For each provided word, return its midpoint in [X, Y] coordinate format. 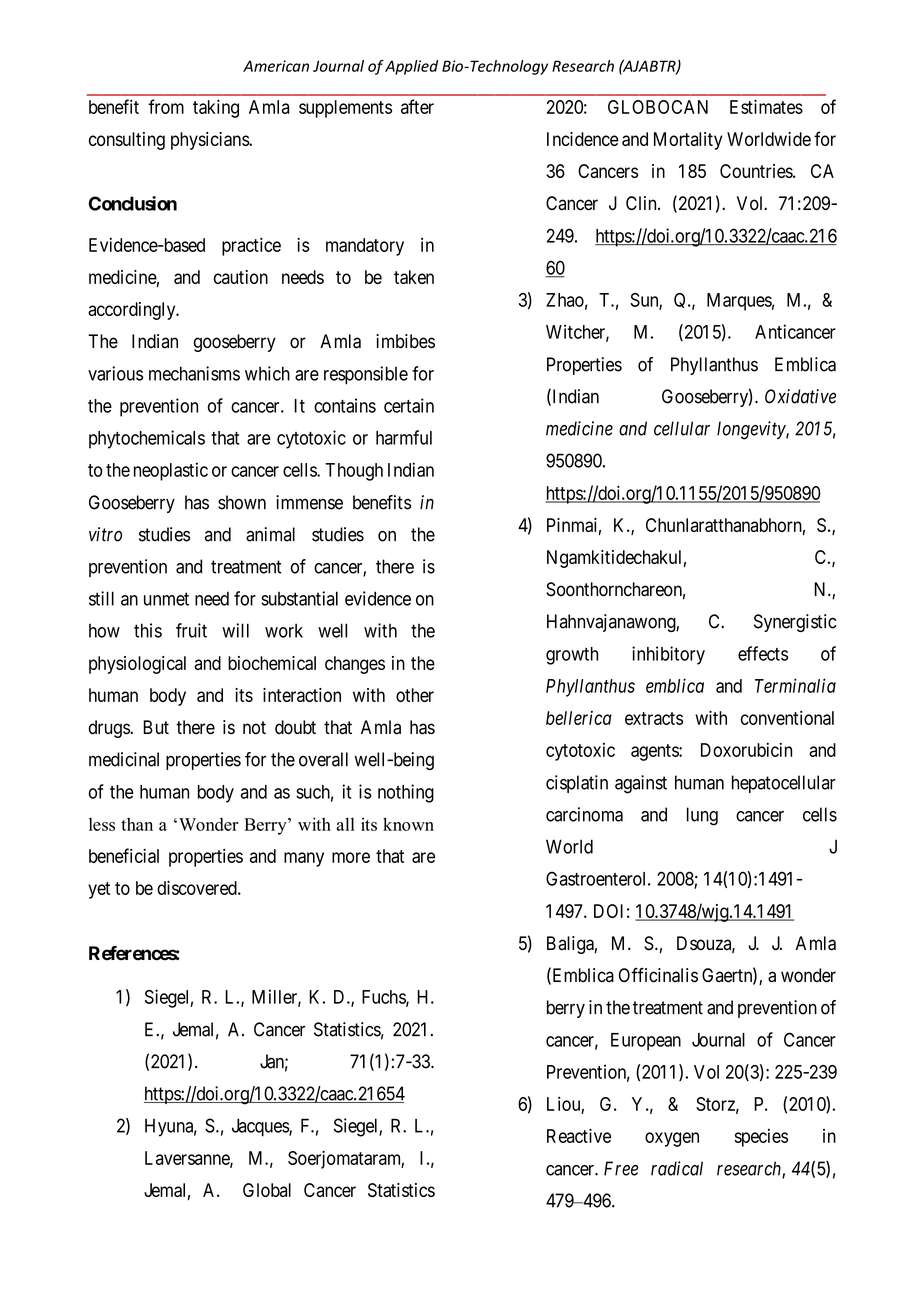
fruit [191, 630]
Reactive [579, 1135]
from [166, 106]
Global [267, 1190]
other [415, 695]
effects [763, 653]
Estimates [766, 106]
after [417, 106]
